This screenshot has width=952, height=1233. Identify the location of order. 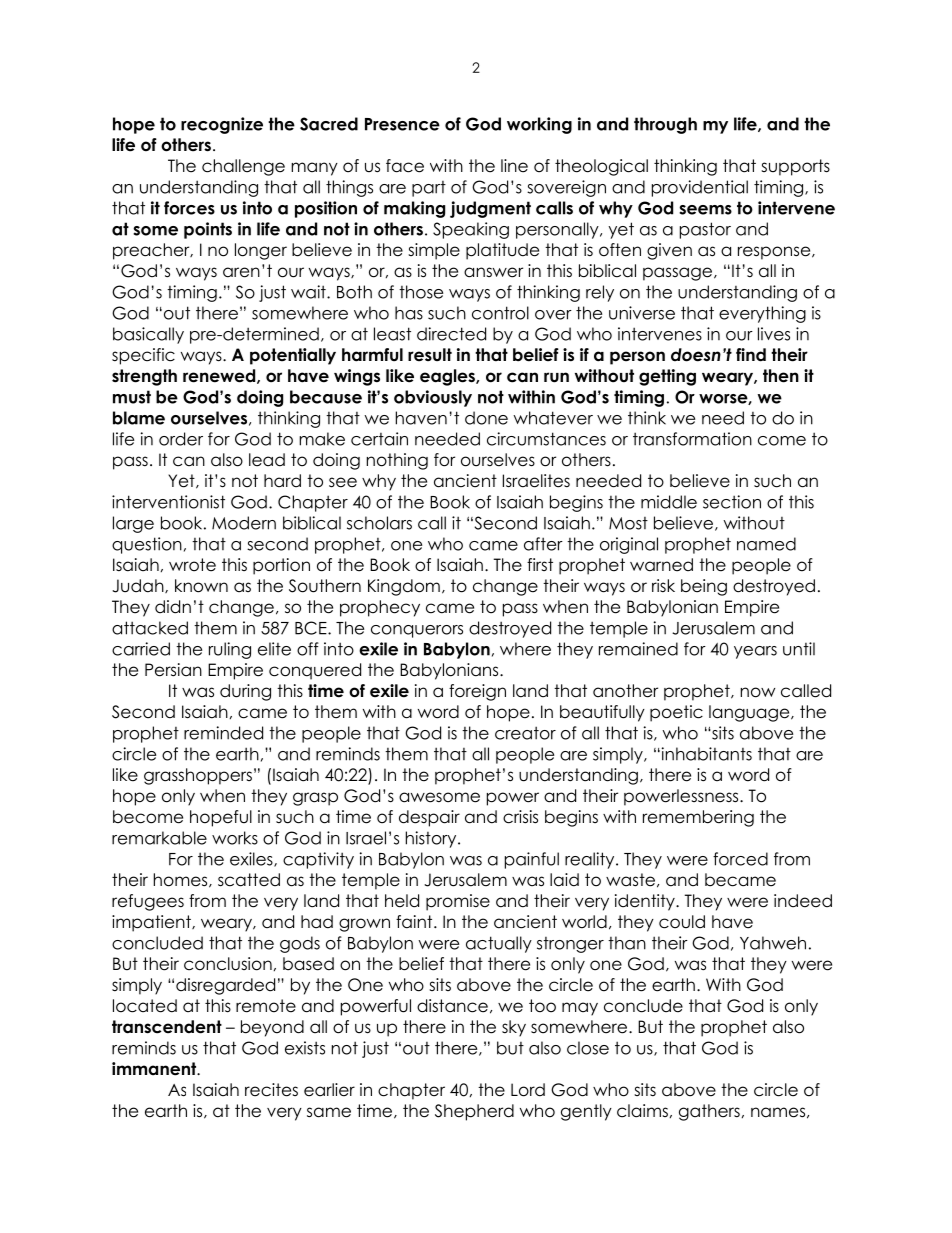
(181, 439).
